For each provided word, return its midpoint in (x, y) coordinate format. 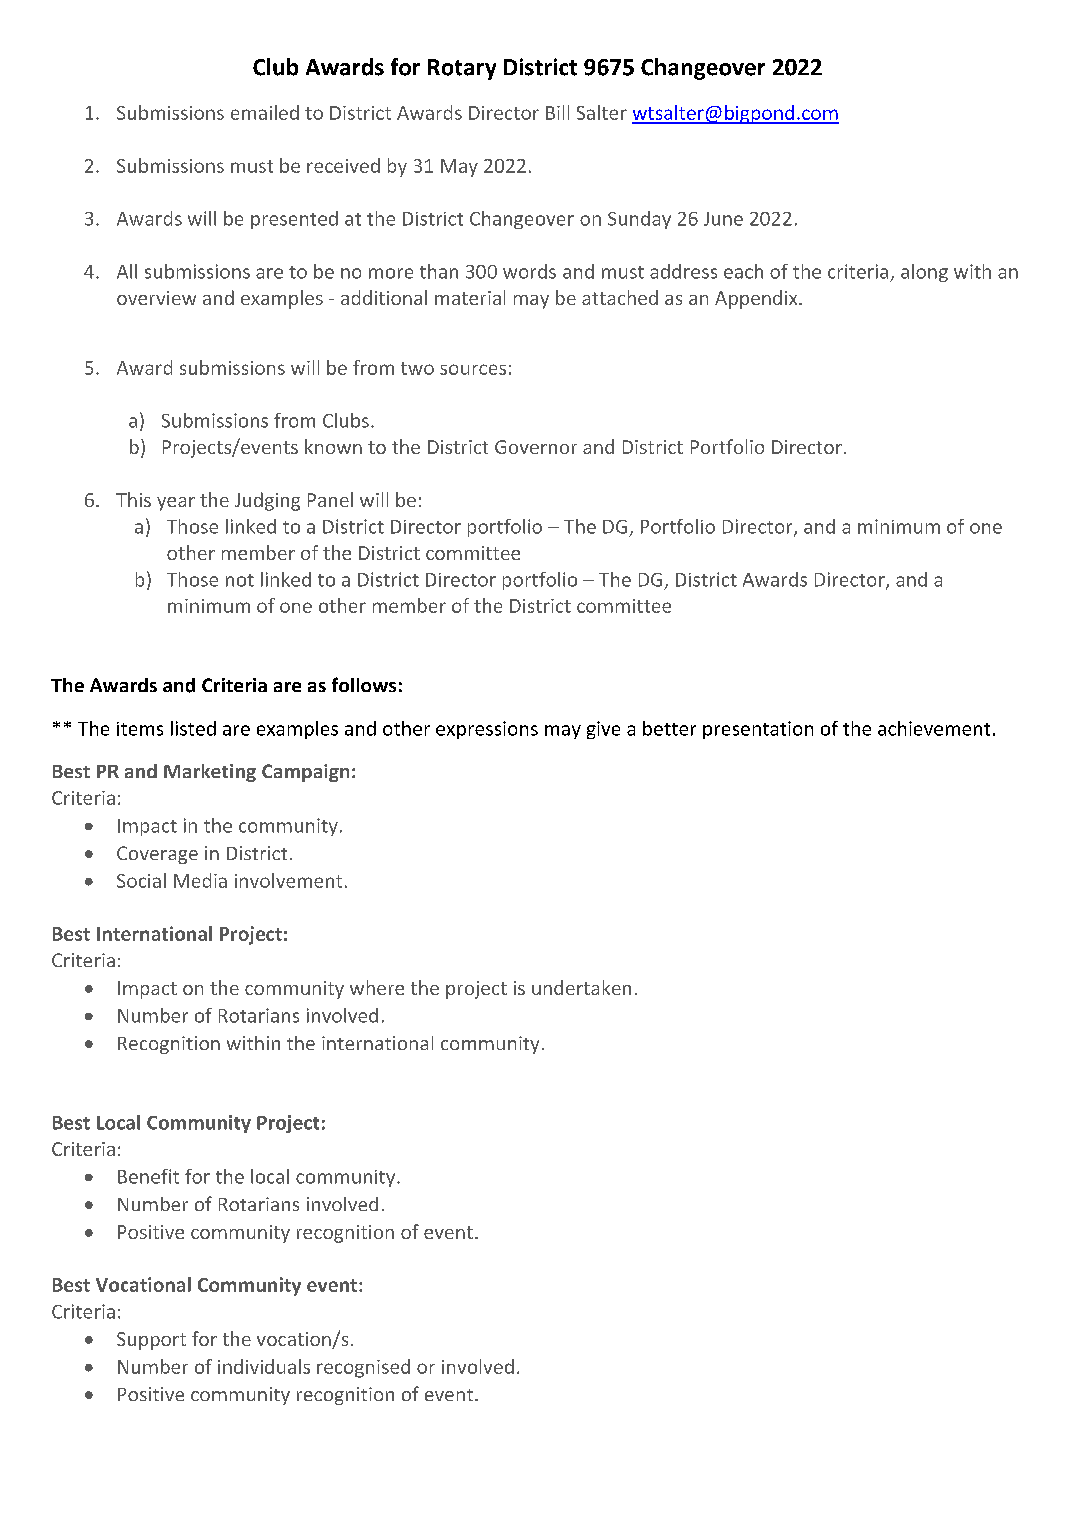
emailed (265, 112)
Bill (557, 112)
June (723, 219)
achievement (934, 728)
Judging (267, 501)
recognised (363, 1368)
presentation (758, 730)
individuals (264, 1366)
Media (200, 880)
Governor (536, 447)
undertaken (581, 987)
